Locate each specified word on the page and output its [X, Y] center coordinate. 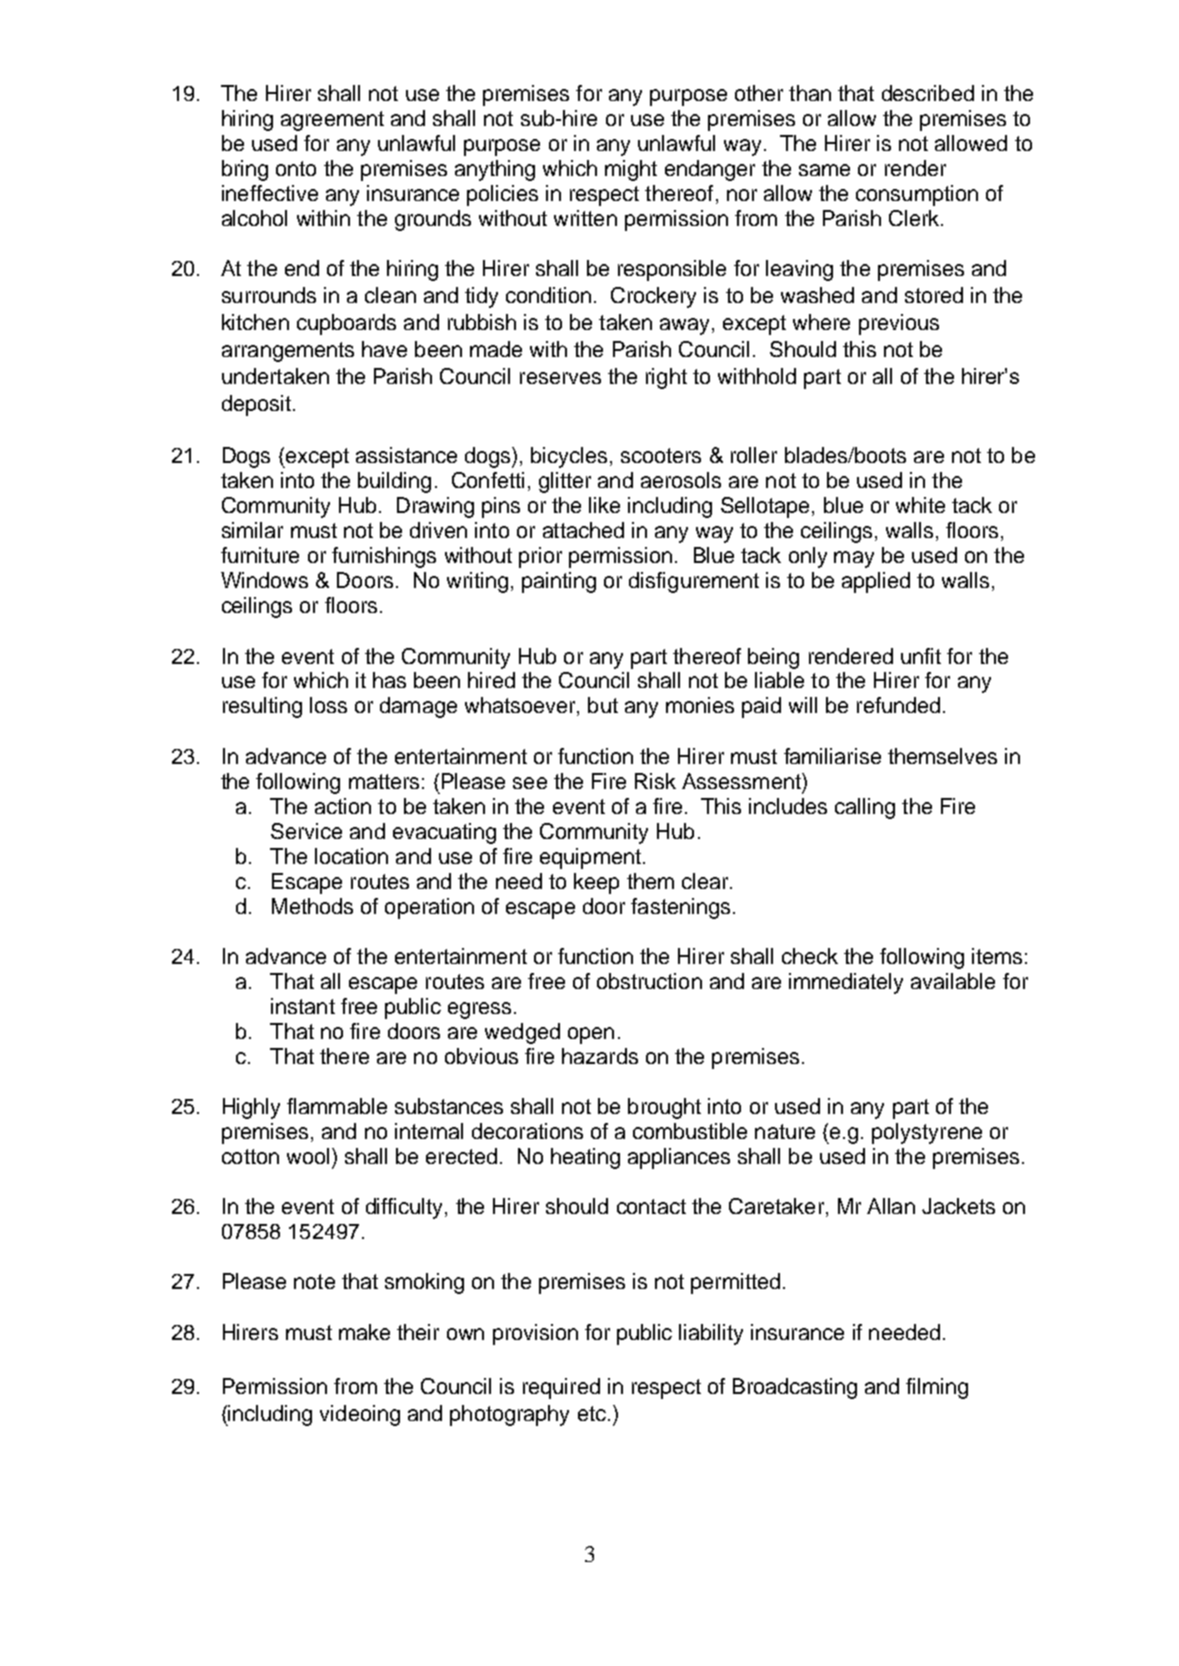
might [631, 170]
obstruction [649, 981]
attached [583, 530]
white [920, 505]
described [928, 93]
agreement [332, 121]
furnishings [384, 557]
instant [303, 1006]
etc [592, 1413]
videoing [360, 1415]
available [953, 981]
